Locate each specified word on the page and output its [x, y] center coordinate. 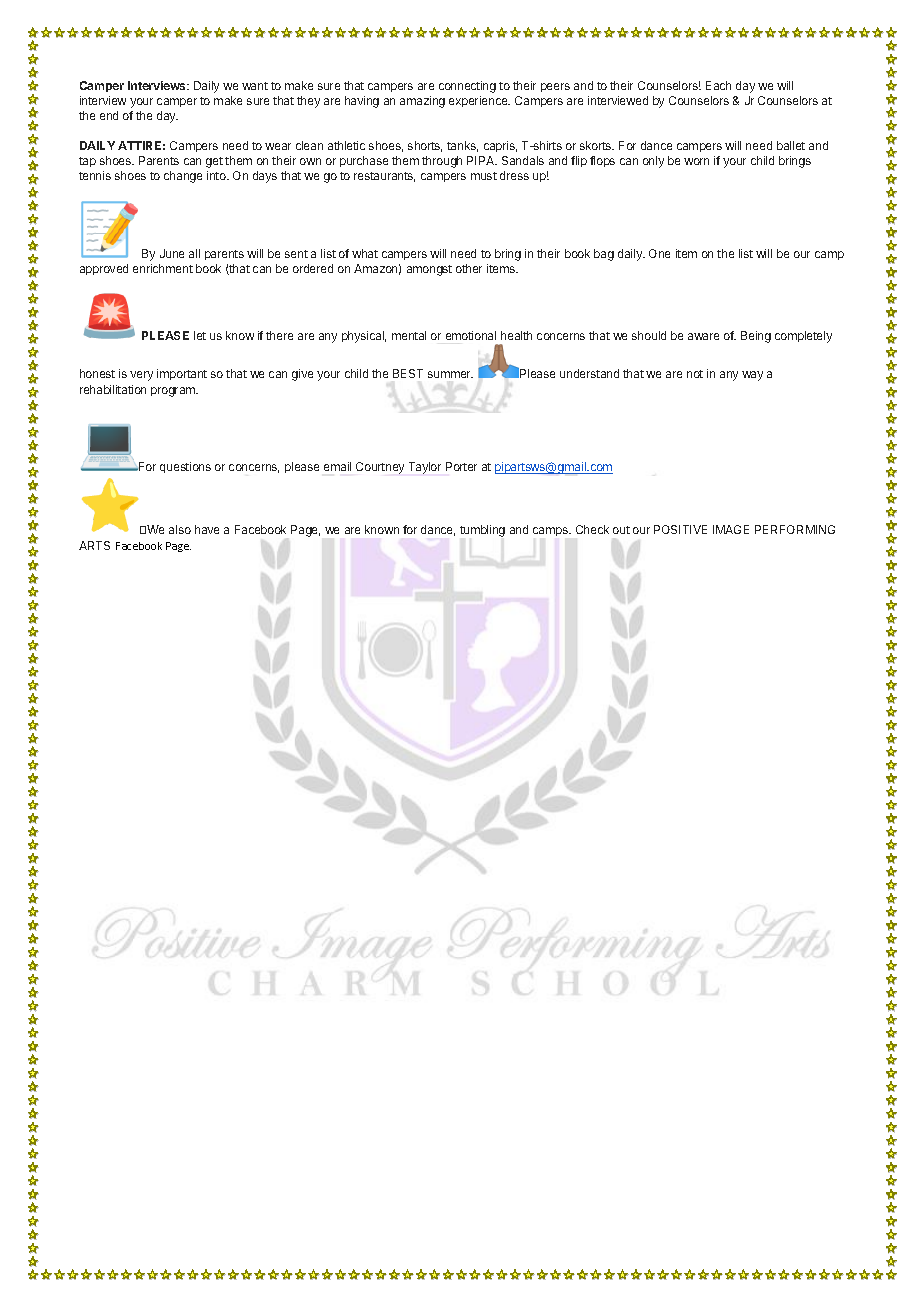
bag [604, 255]
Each [718, 85]
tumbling [482, 531]
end [109, 115]
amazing [422, 102]
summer [450, 374]
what [365, 253]
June [172, 253]
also [180, 529]
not [695, 374]
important [182, 374]
